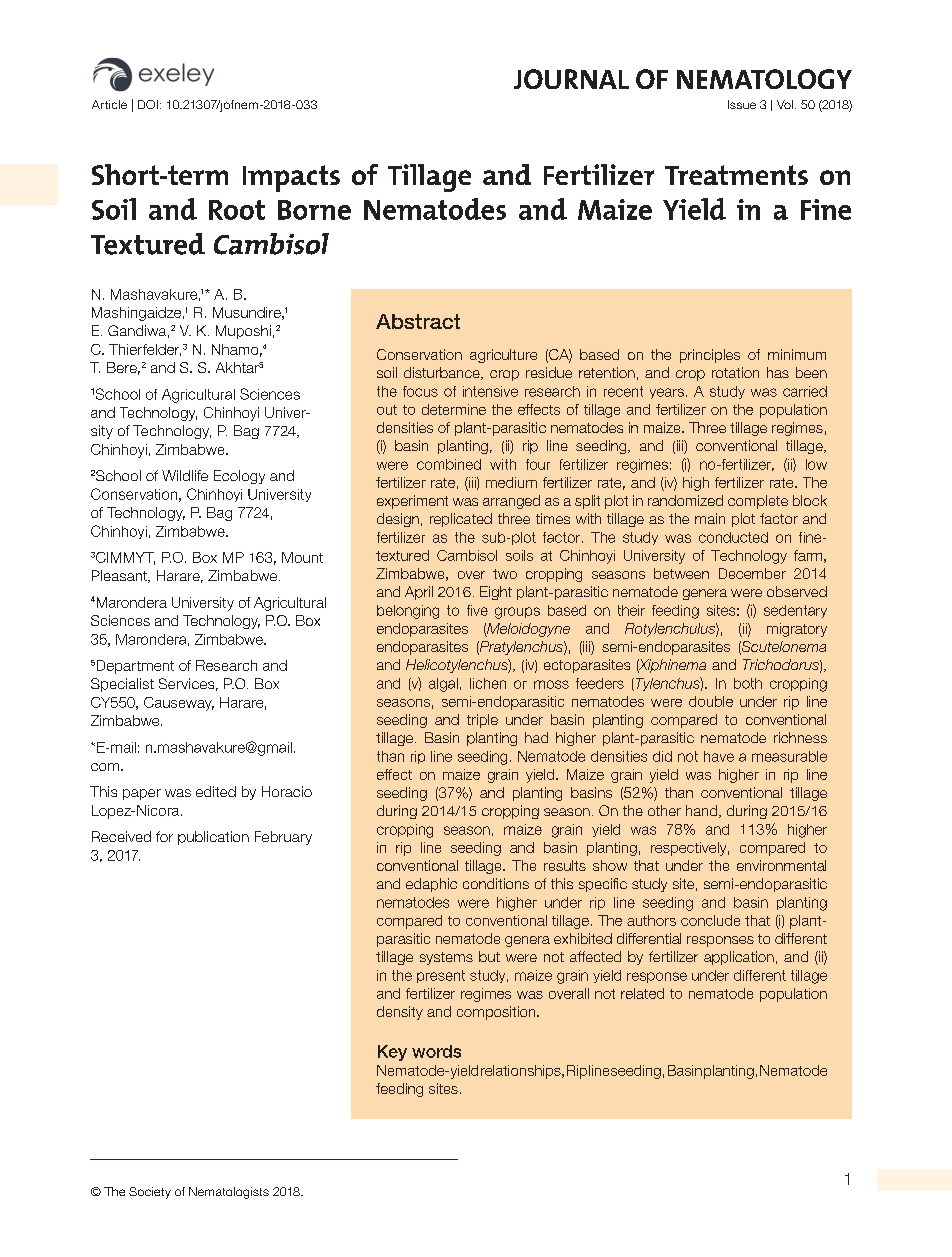  I want to click on Society, so click(150, 1193).
